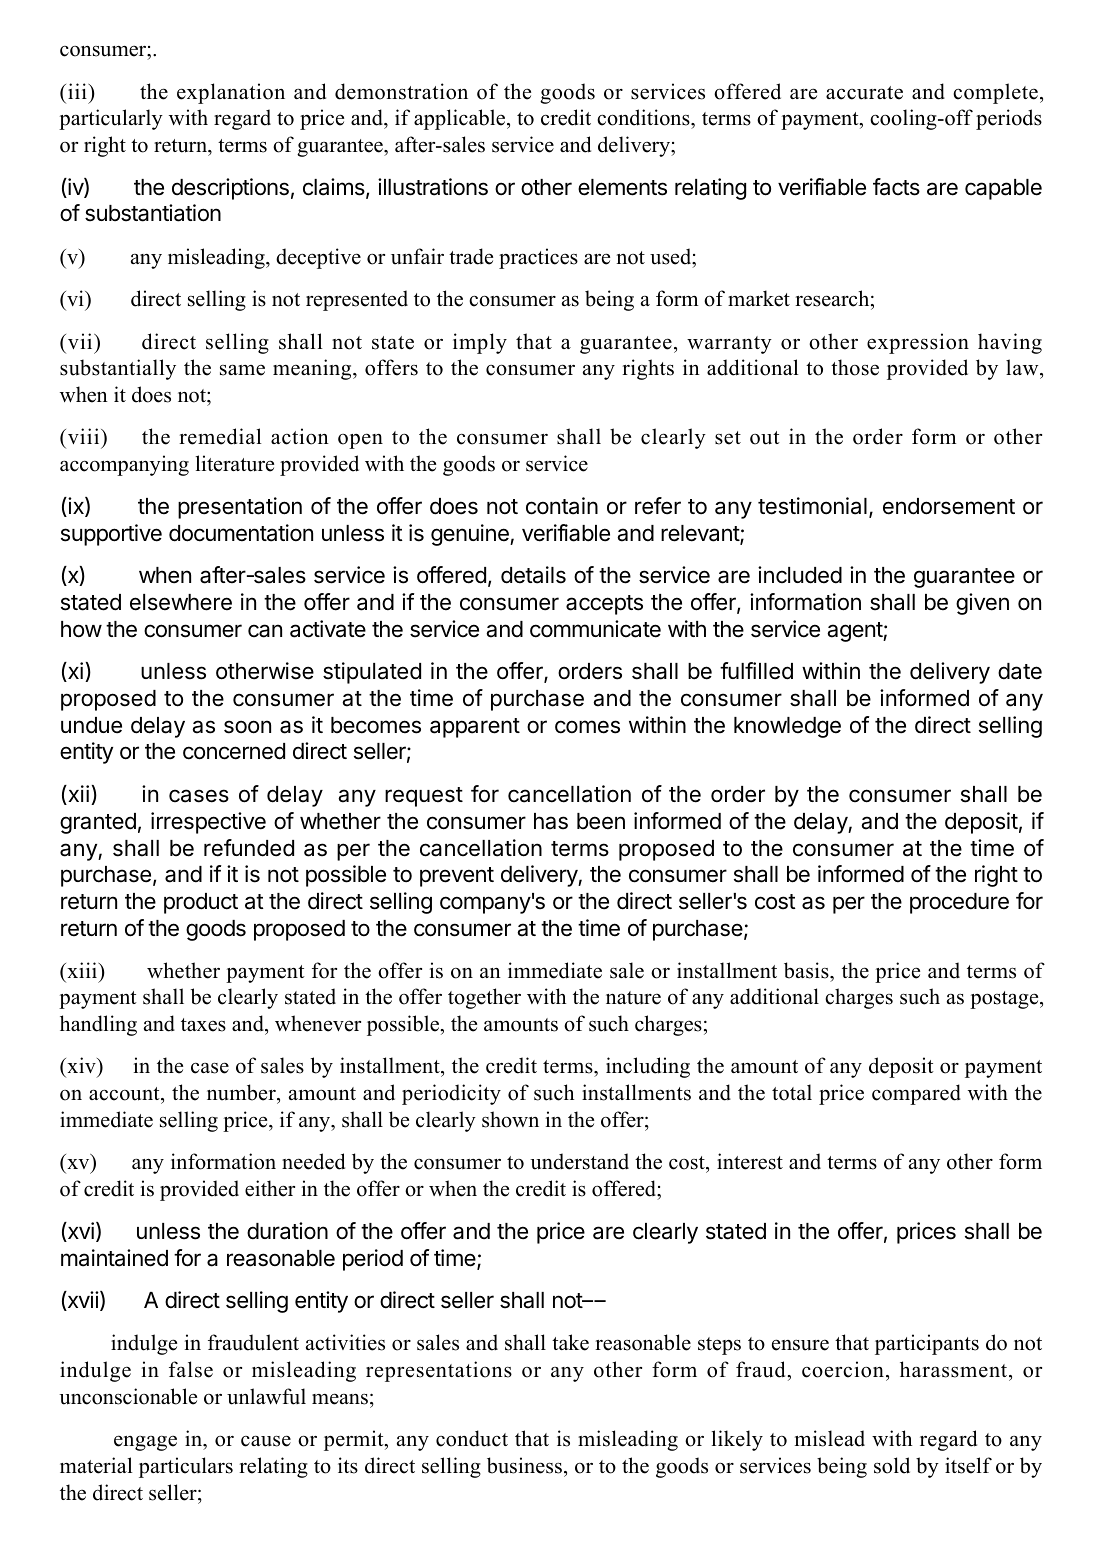 The image size is (1102, 1559). What do you see at coordinates (461, 119) in the screenshot?
I see `applicable` at bounding box center [461, 119].
